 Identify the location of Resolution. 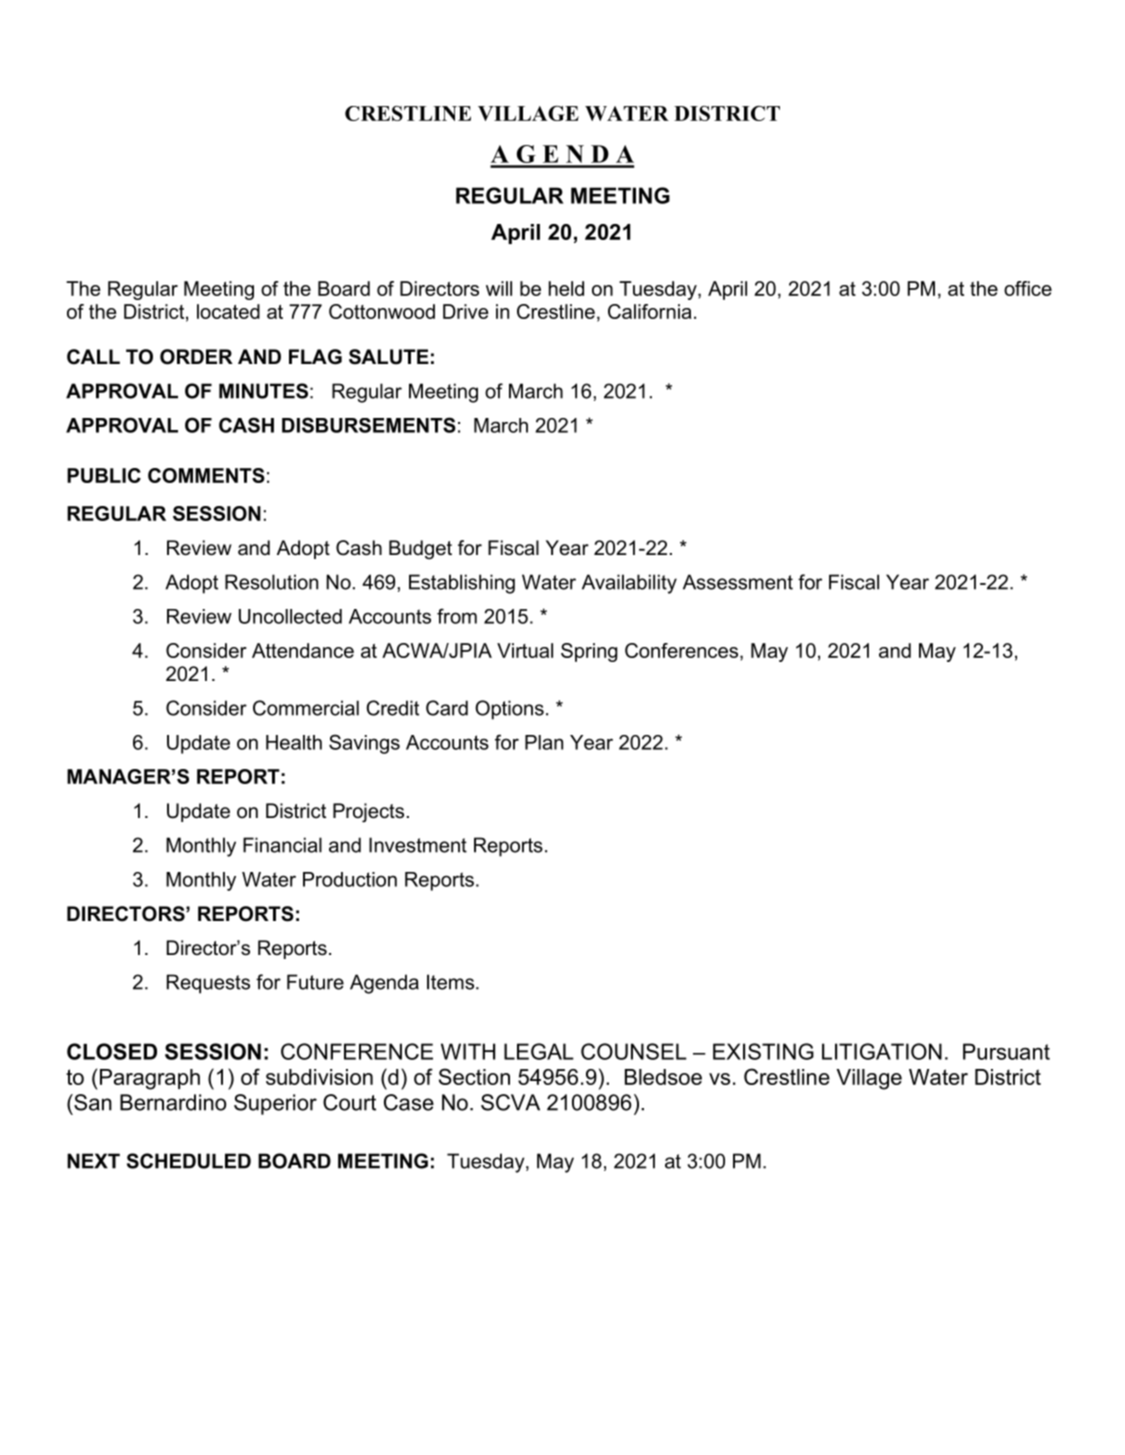
(271, 582).
